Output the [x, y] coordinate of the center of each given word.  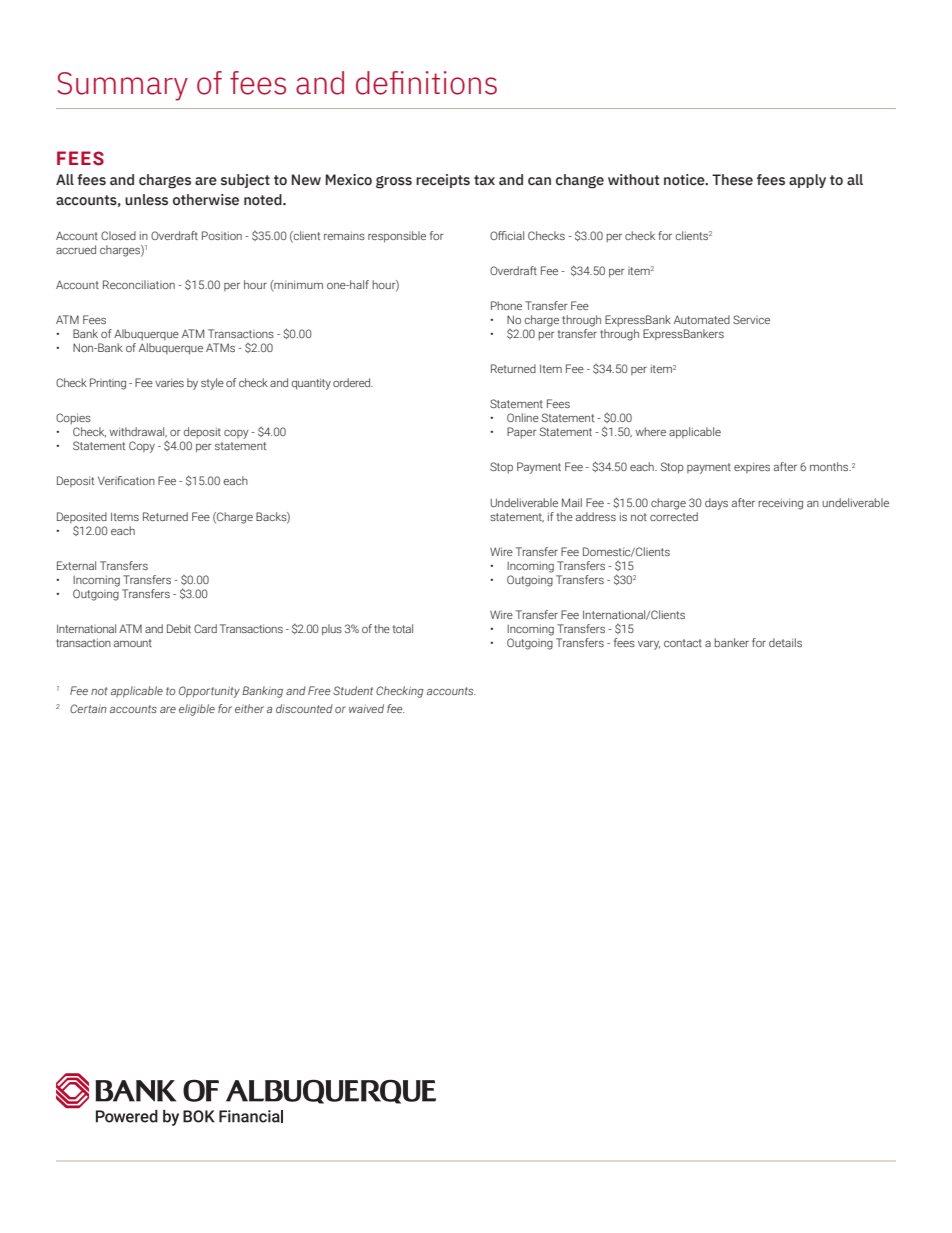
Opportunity [209, 692]
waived [366, 708]
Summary [122, 86]
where [650, 431]
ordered [353, 382]
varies [169, 382]
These [732, 180]
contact [683, 643]
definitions [426, 83]
